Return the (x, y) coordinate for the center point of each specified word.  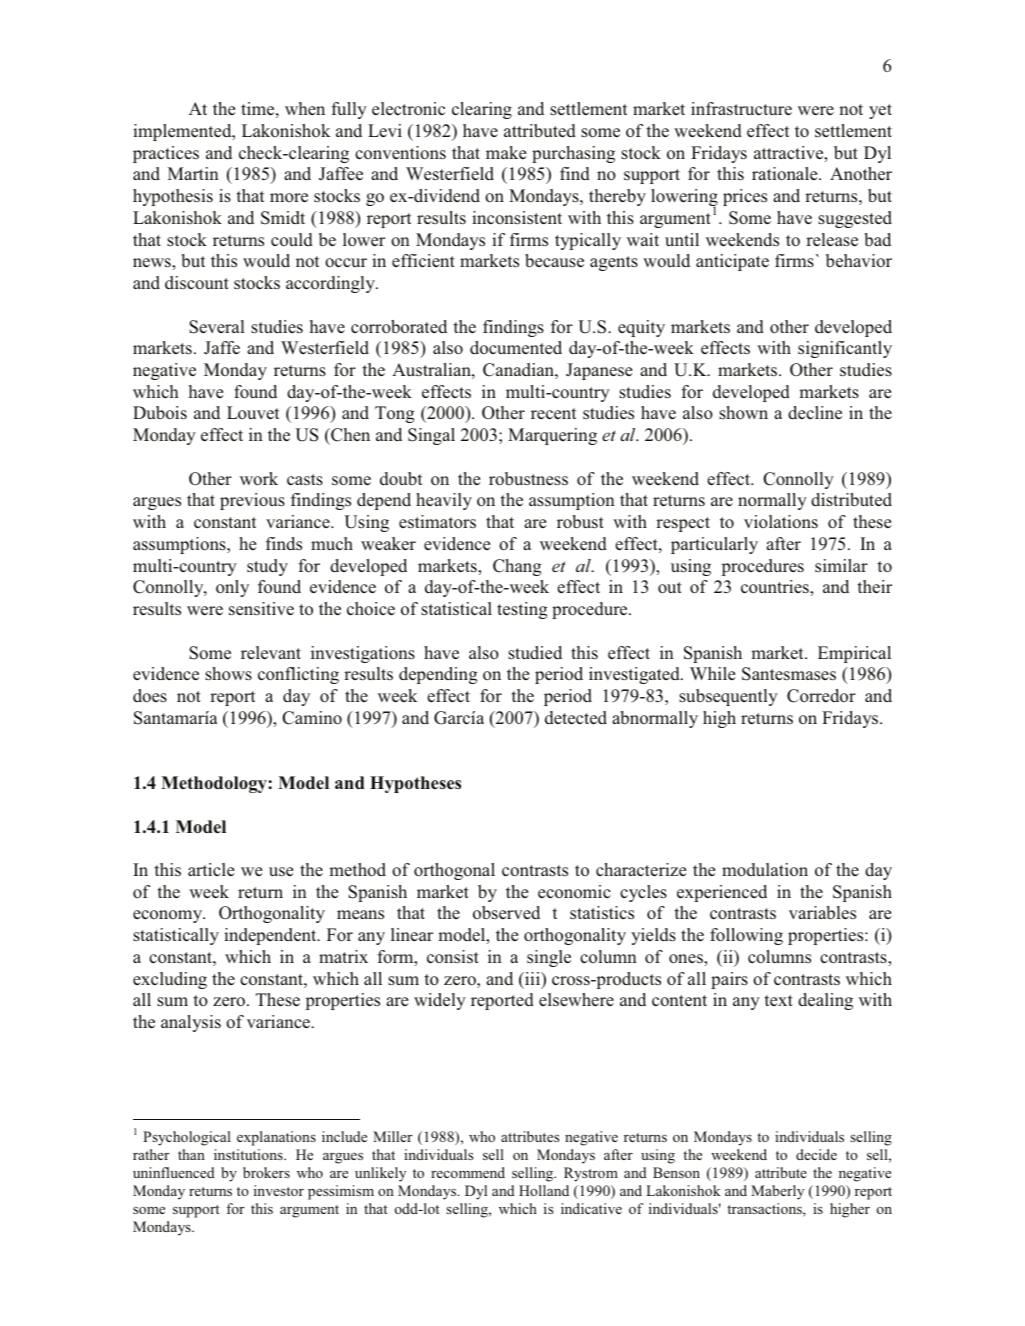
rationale (786, 173)
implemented (183, 132)
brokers (266, 1172)
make (506, 152)
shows (228, 674)
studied (535, 653)
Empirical (854, 654)
